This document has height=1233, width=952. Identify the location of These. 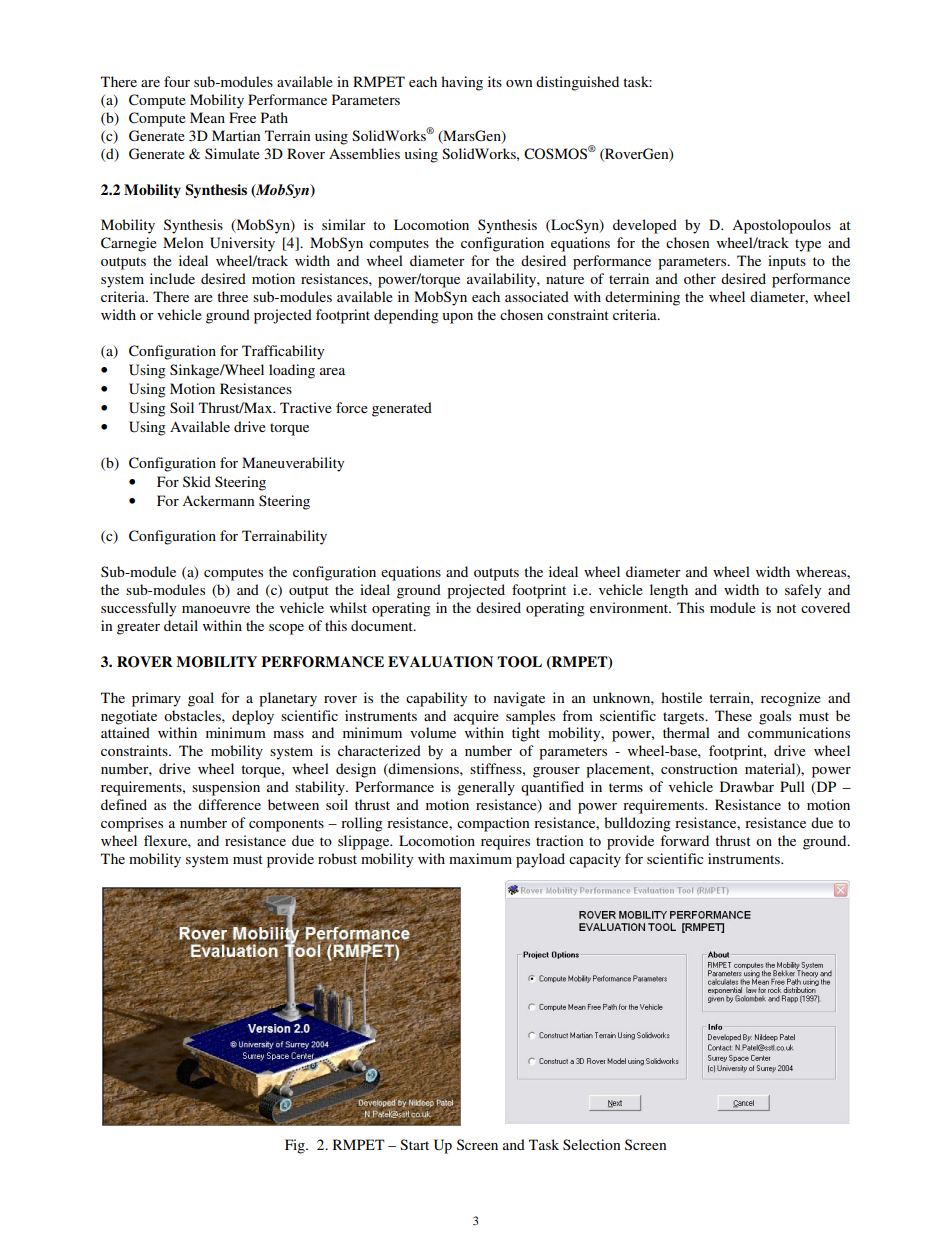
(733, 715).
